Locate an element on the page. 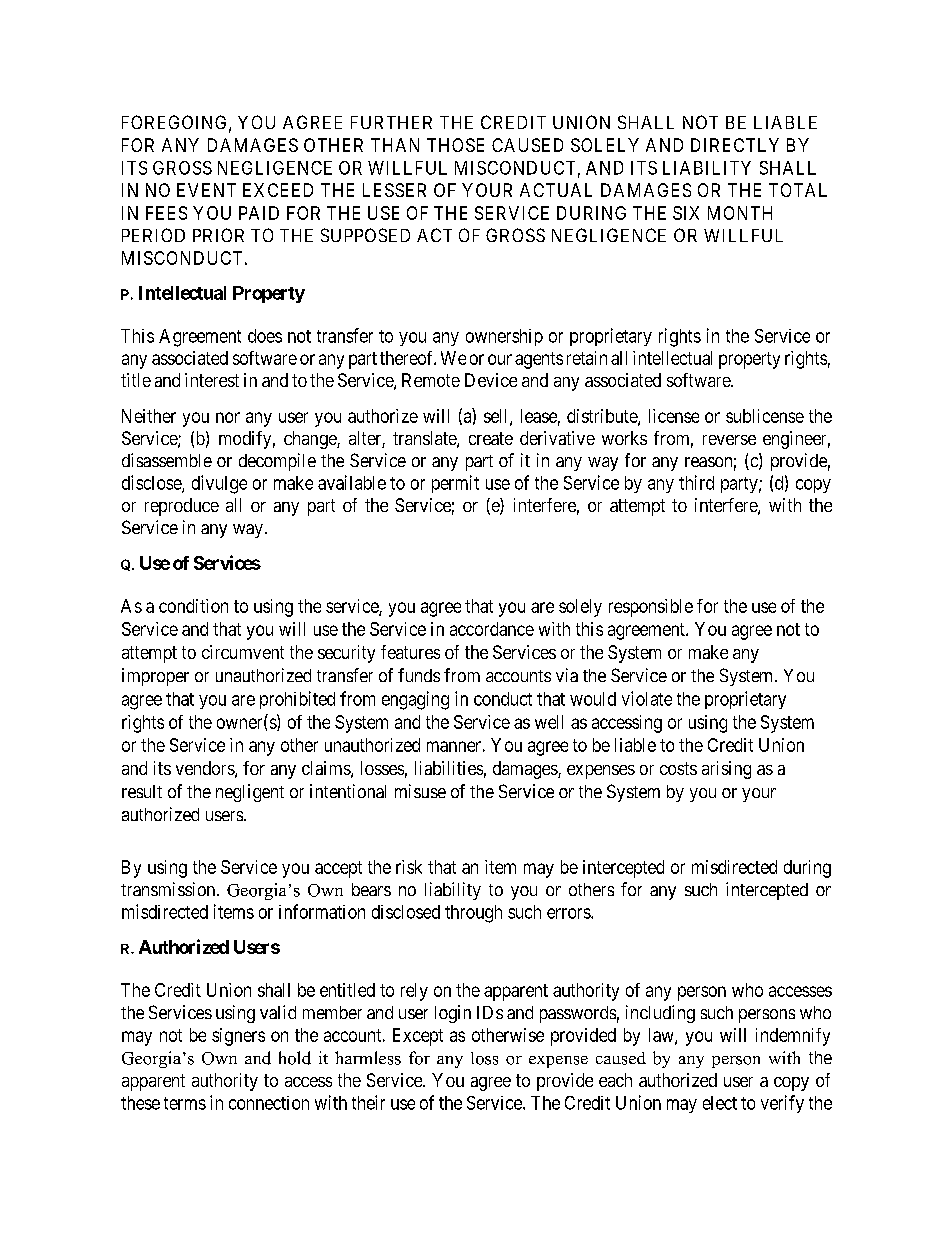 This page has height=1233, width=952. DIRECTLY is located at coordinates (735, 145).
